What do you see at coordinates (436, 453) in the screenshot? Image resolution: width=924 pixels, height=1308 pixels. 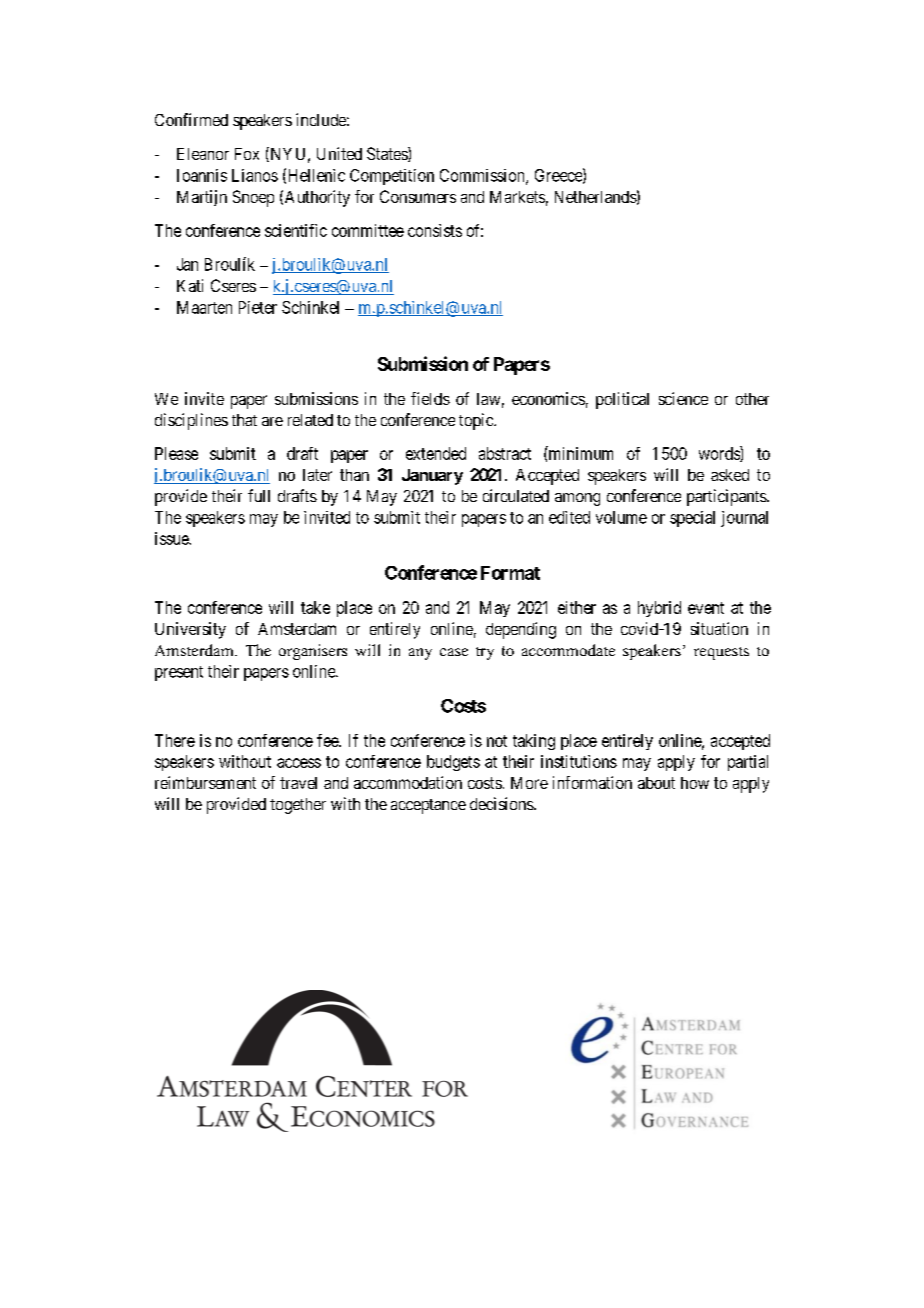 I see `extended` at bounding box center [436, 453].
